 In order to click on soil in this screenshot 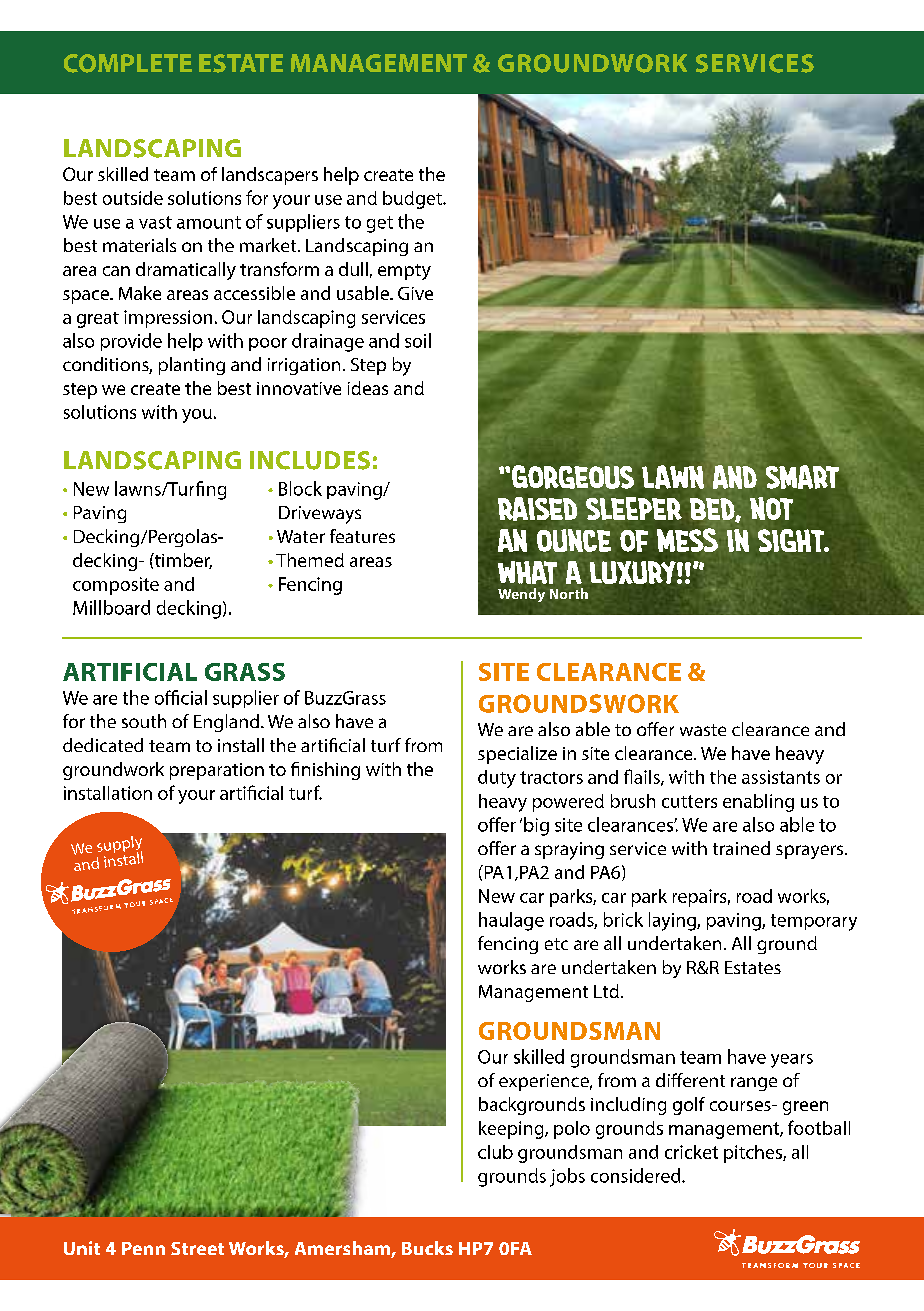, I will do `click(418, 340)`.
